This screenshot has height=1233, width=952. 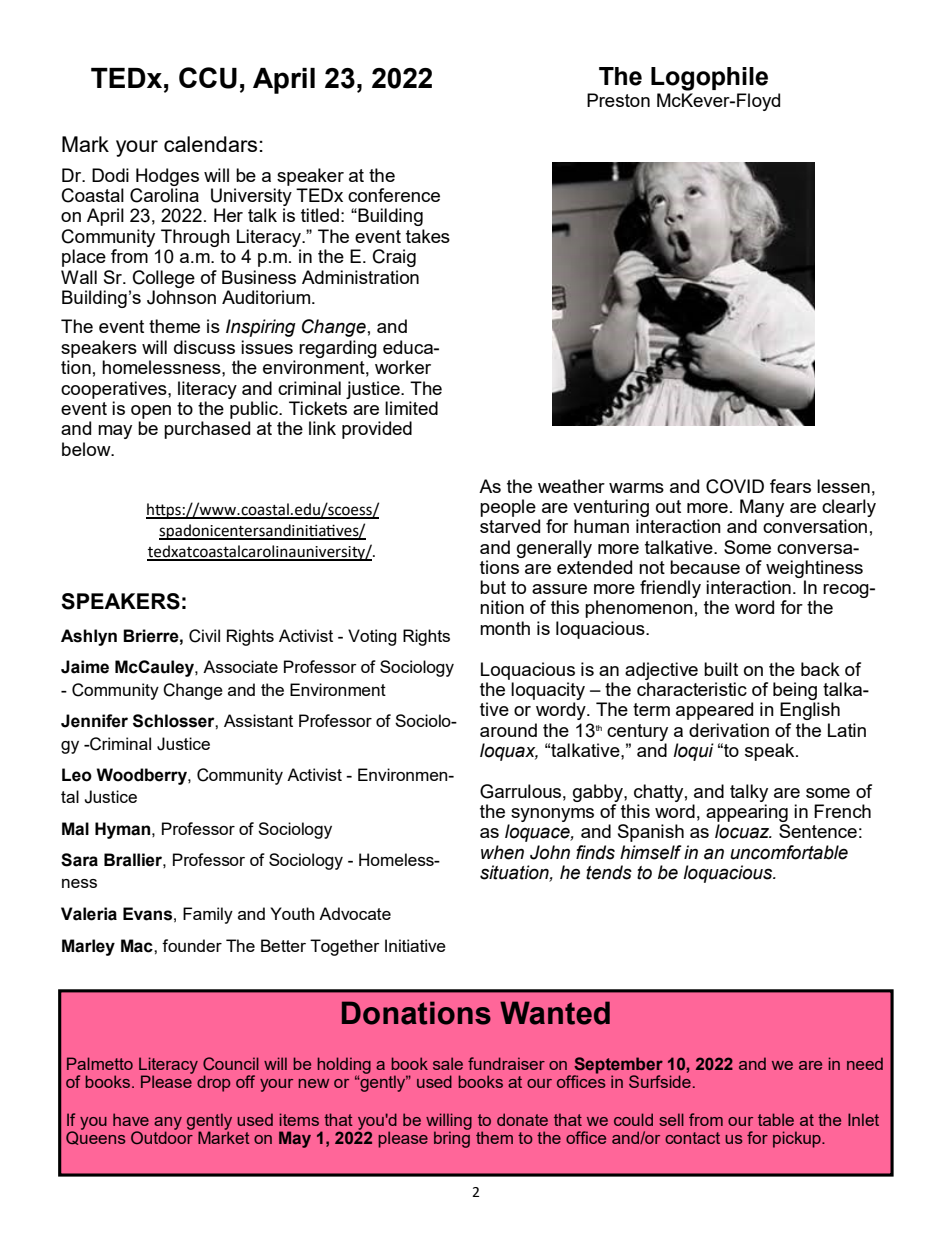 What do you see at coordinates (208, 78) in the screenshot?
I see `CCU` at bounding box center [208, 78].
